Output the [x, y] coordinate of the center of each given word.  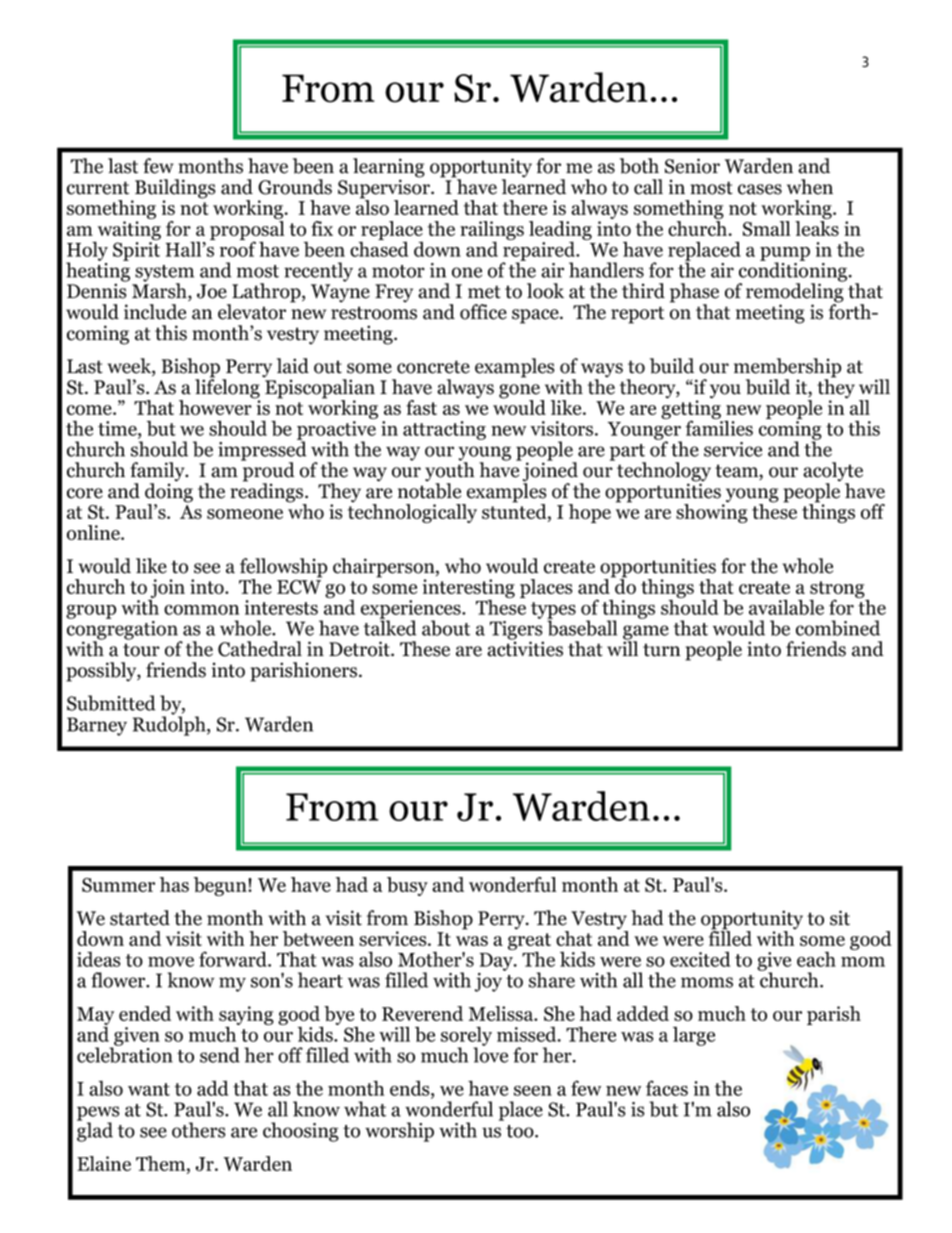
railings [492, 231]
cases [760, 189]
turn [661, 650]
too [521, 1131]
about [446, 628]
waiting [128, 231]
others [199, 1130]
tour [141, 650]
